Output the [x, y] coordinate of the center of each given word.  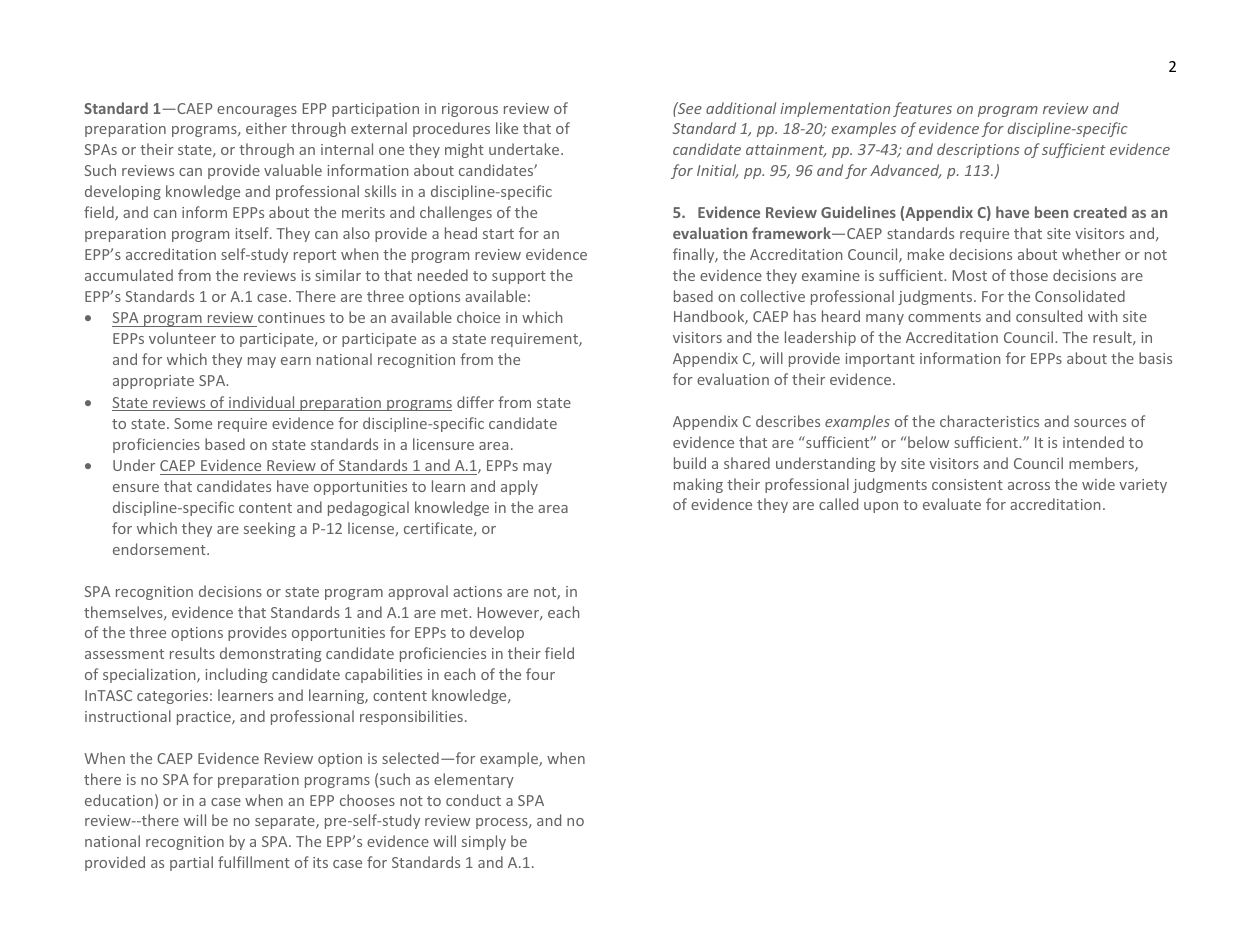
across [1029, 486]
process [503, 823]
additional [741, 108]
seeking [269, 529]
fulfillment [254, 862]
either [266, 128]
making [698, 485]
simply [484, 842]
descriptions [978, 150]
